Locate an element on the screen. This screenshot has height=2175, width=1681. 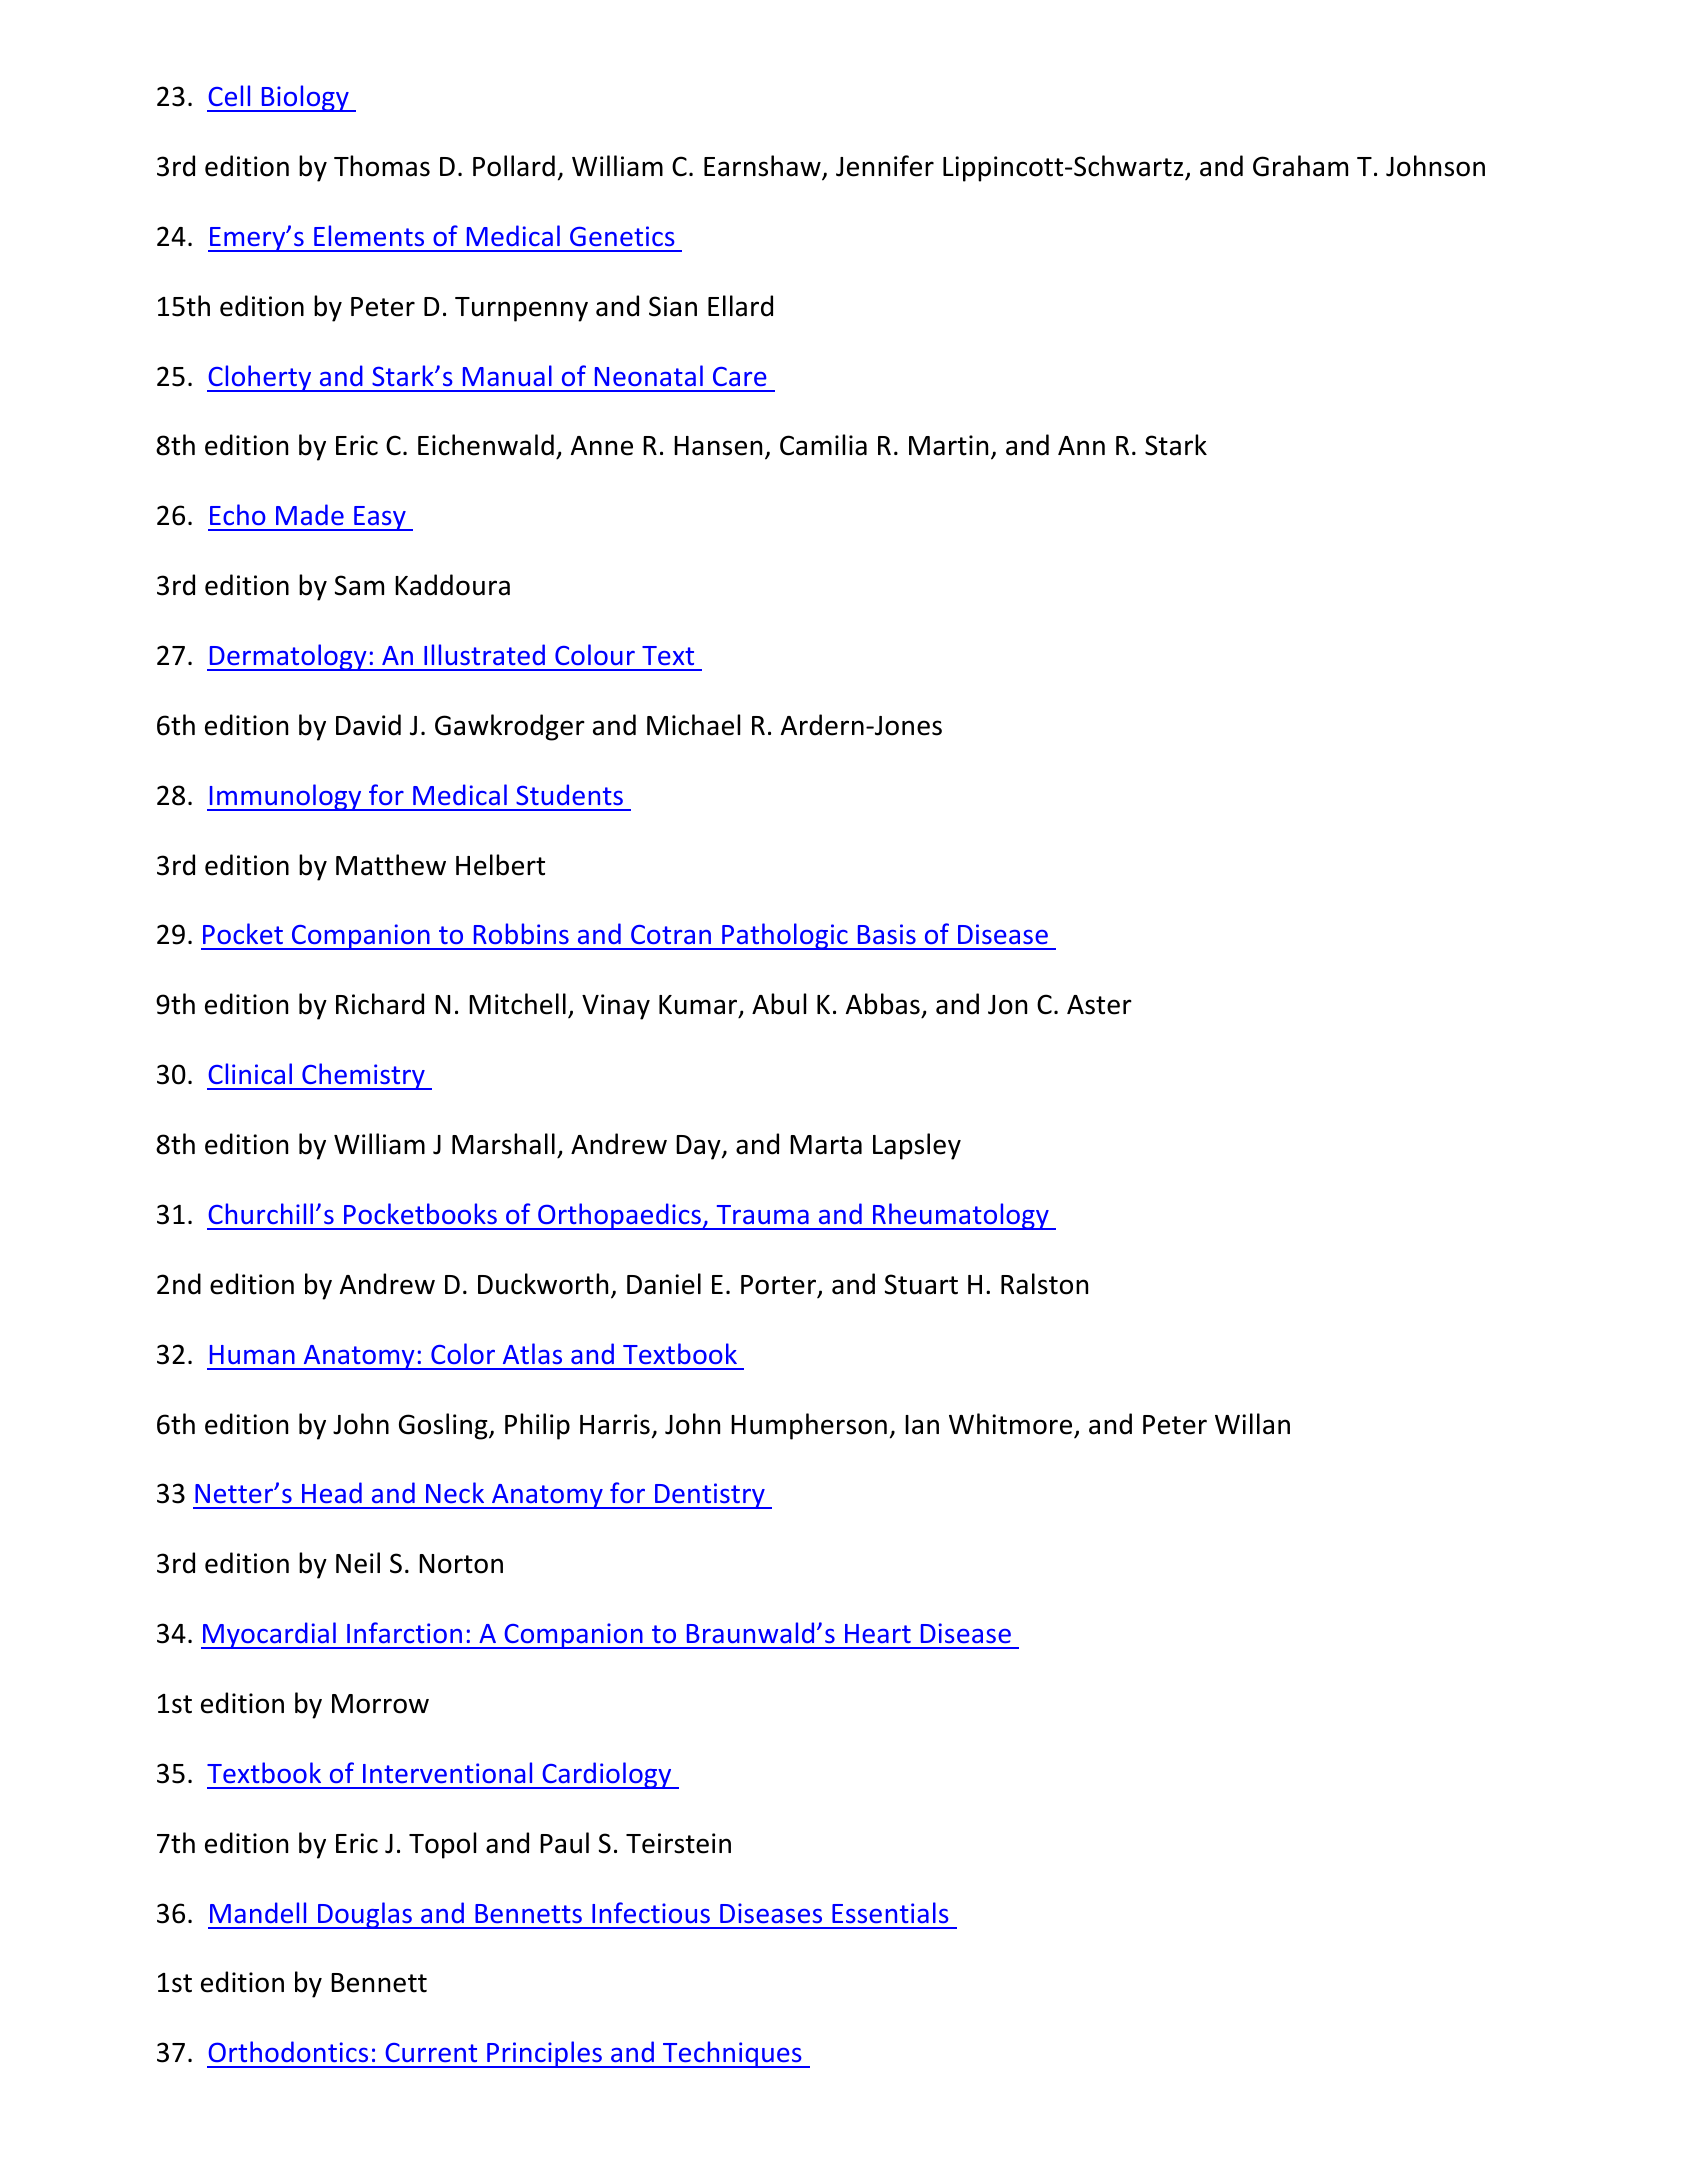
Porter is located at coordinates (780, 1286).
